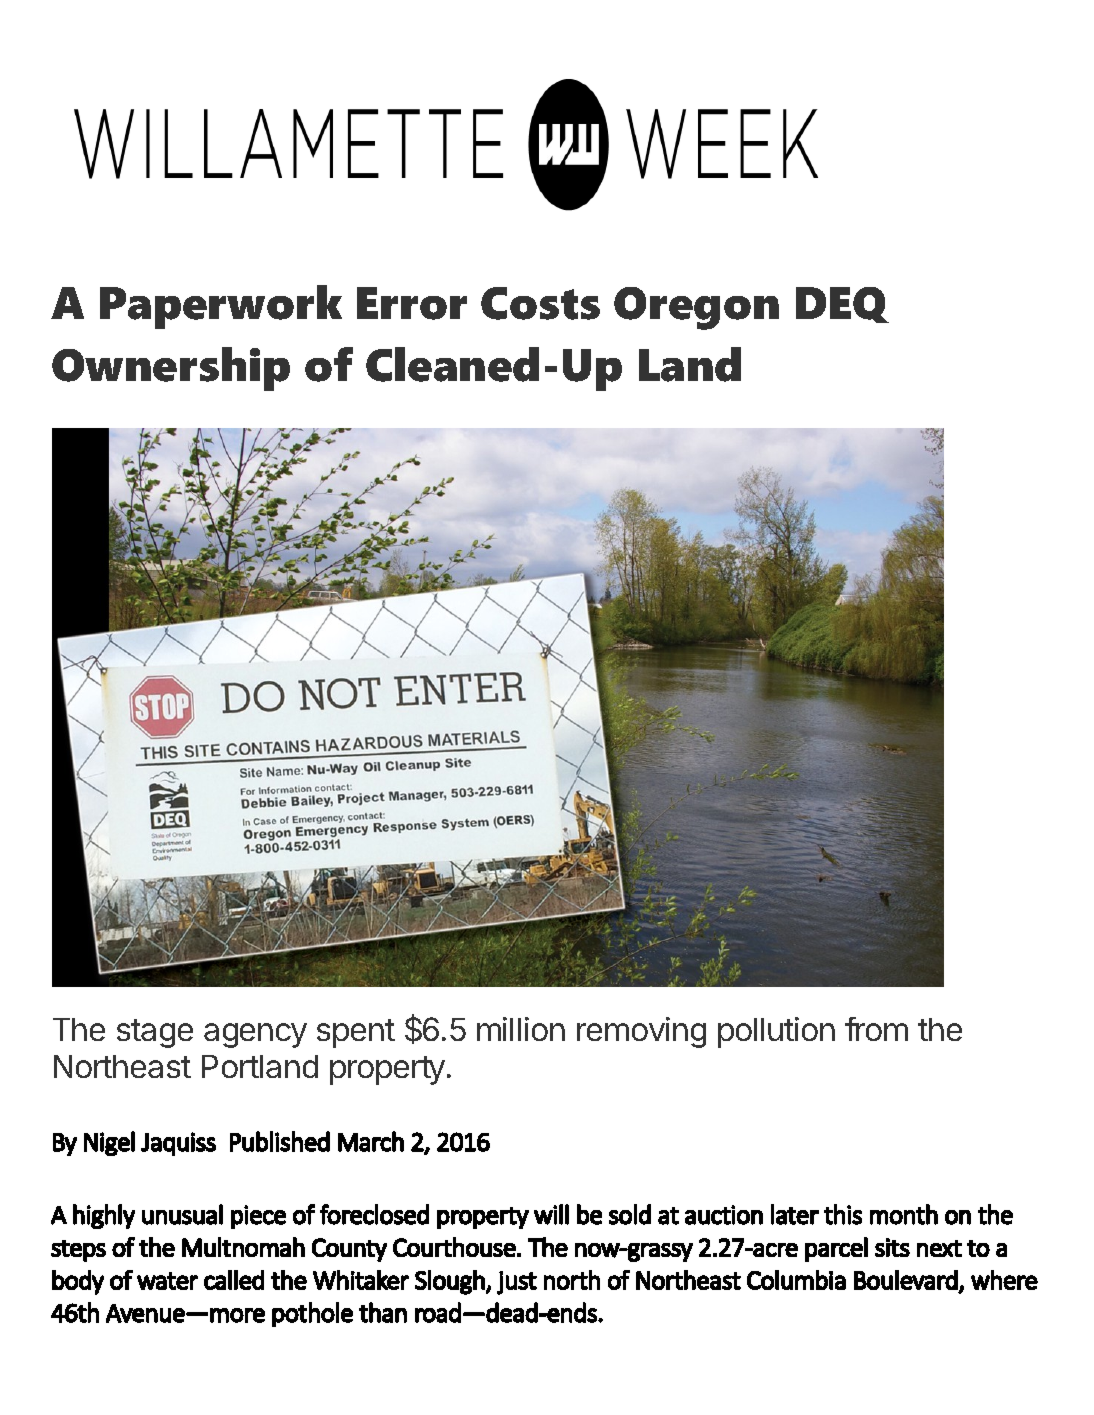 Image resolution: width=1094 pixels, height=1415 pixels. I want to click on pollution, so click(776, 1032).
